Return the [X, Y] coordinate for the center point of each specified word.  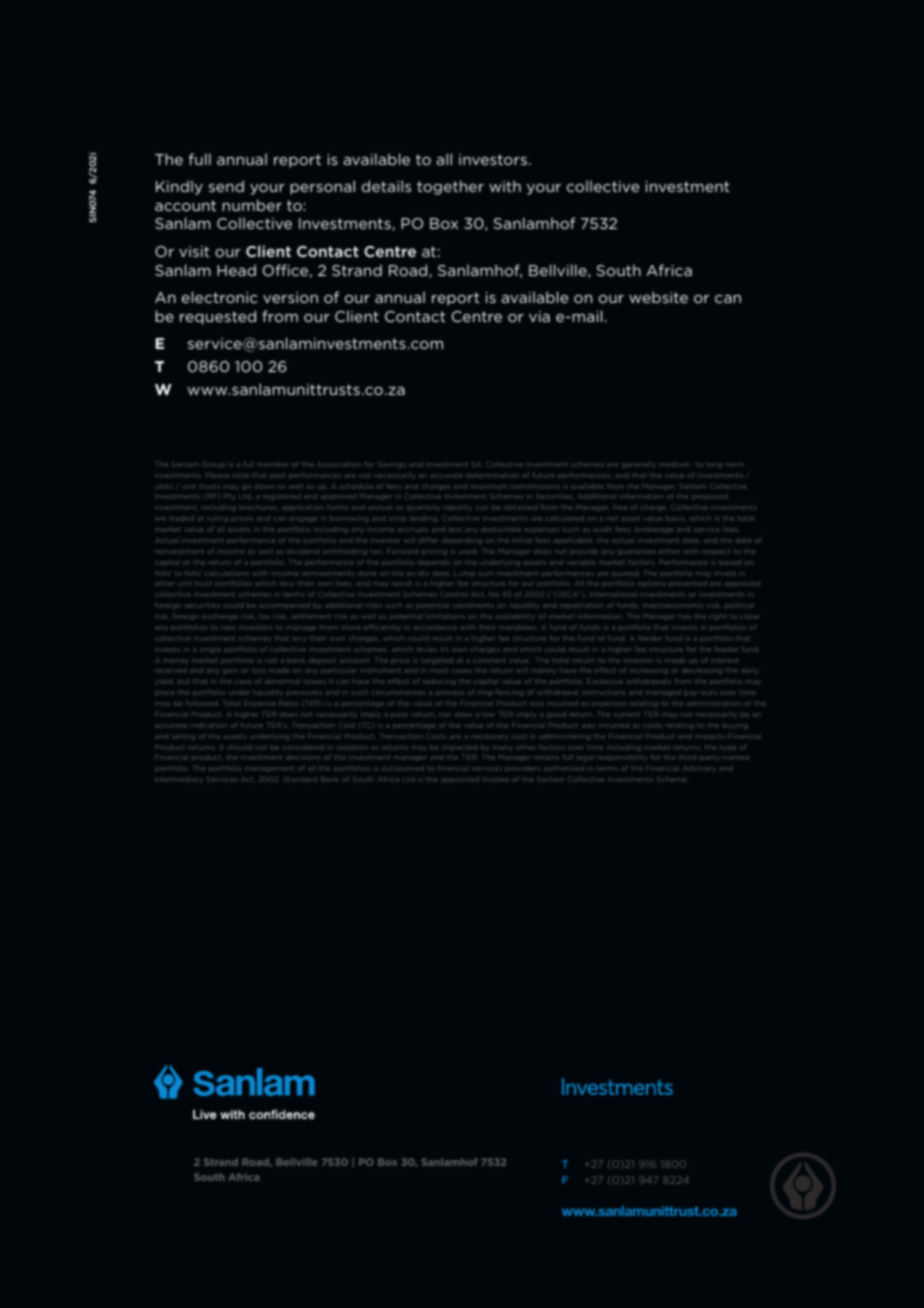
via [539, 316]
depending [462, 541]
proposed [709, 497]
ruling [217, 519]
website [658, 297]
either [669, 552]
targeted [437, 661]
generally [639, 465]
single [210, 650]
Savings [392, 465]
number [252, 205]
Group [213, 465]
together [450, 187]
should [240, 747]
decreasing [702, 671]
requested [218, 317]
